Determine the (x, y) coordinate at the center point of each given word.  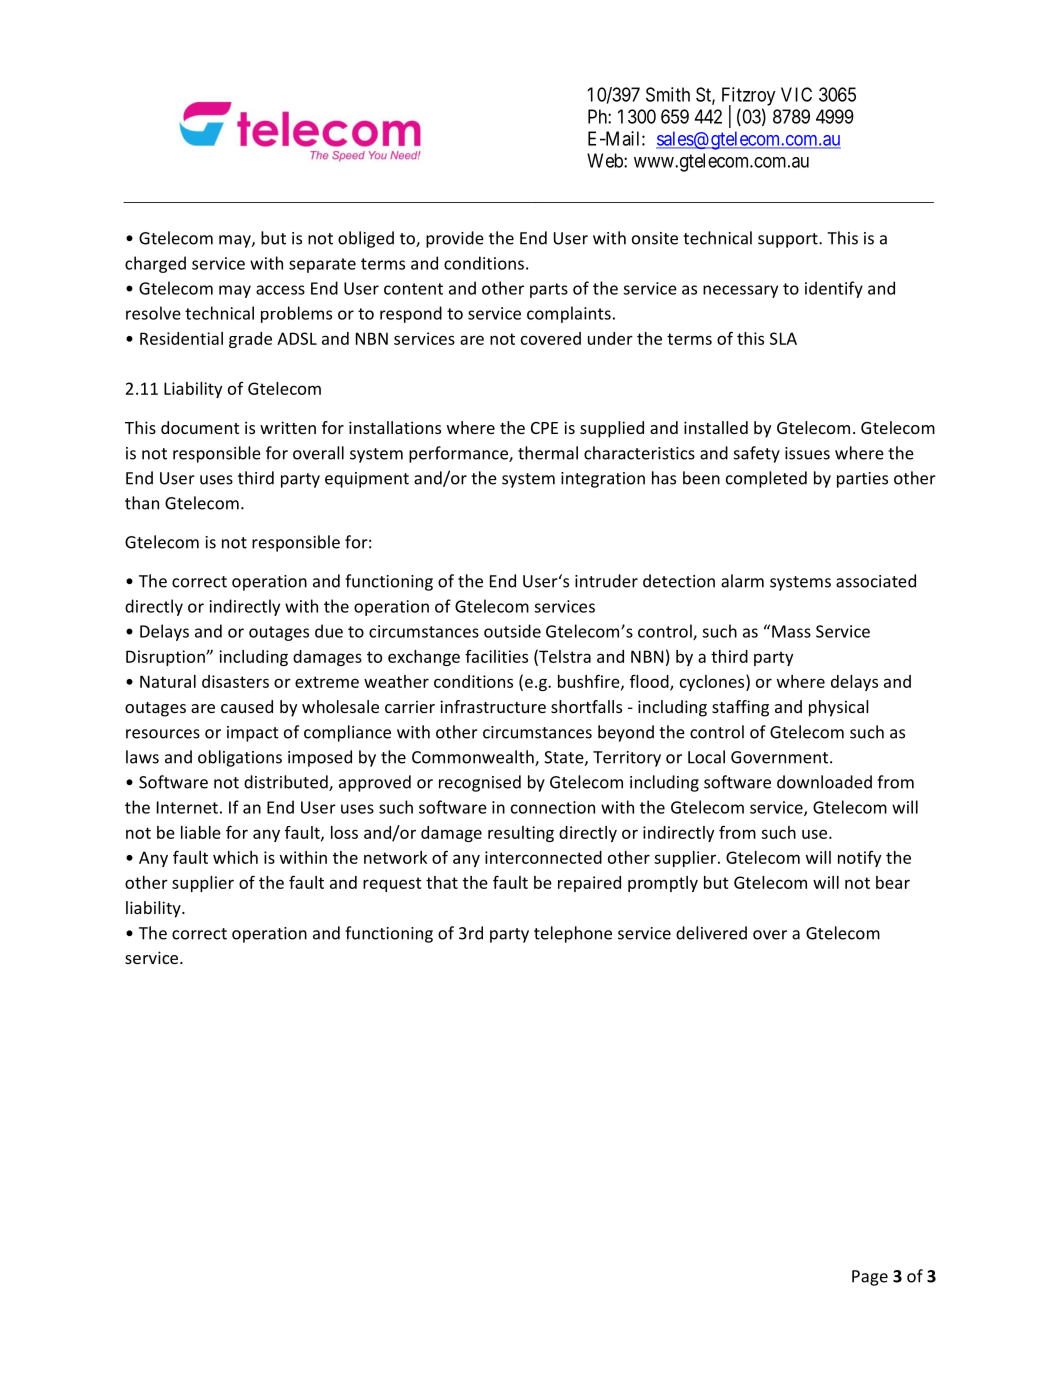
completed (766, 479)
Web (606, 160)
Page (870, 1278)
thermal (548, 453)
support (789, 240)
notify (859, 859)
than (142, 503)
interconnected (543, 857)
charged (155, 264)
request (392, 884)
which (235, 857)
